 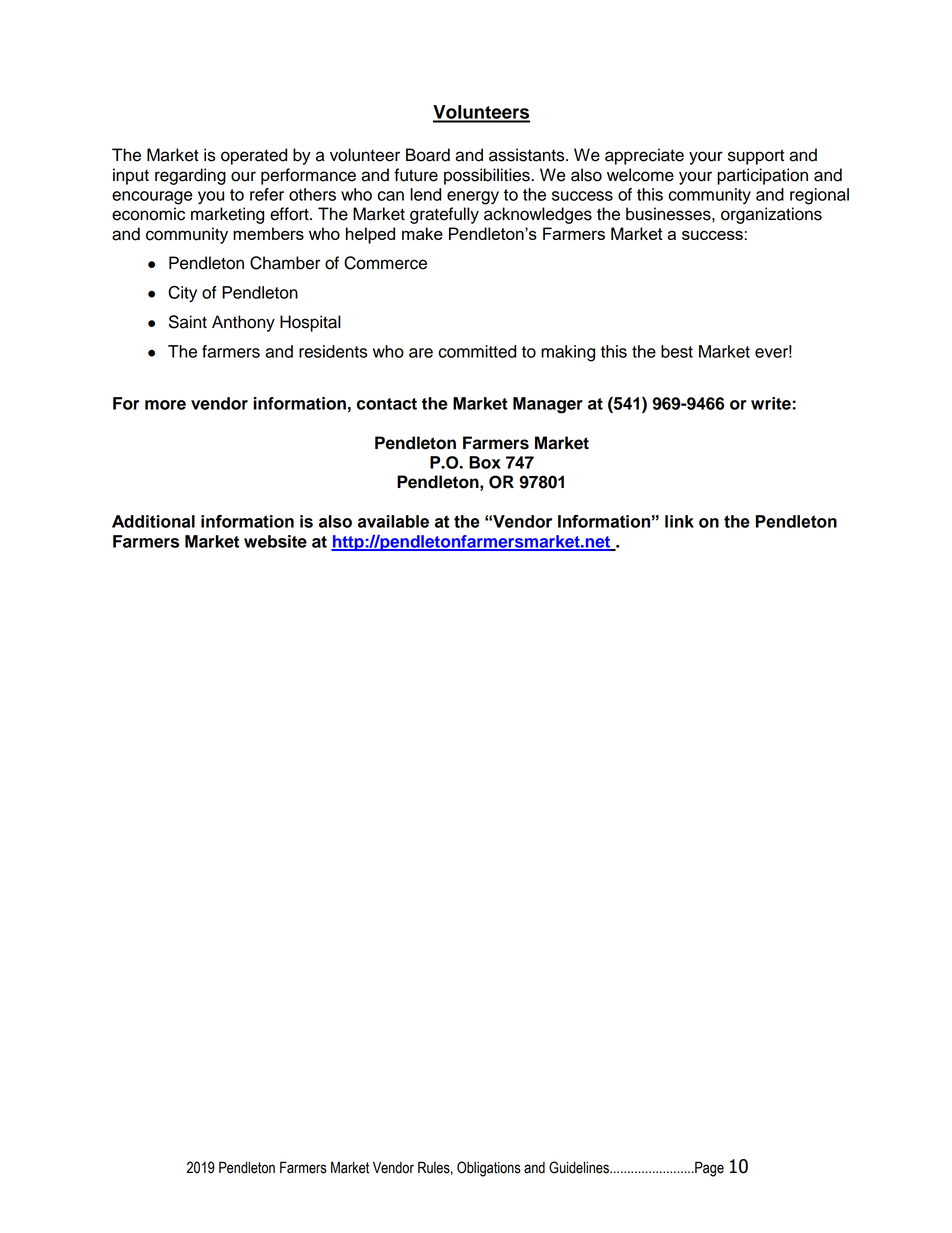 What do you see at coordinates (393, 521) in the image?
I see `available` at bounding box center [393, 521].
